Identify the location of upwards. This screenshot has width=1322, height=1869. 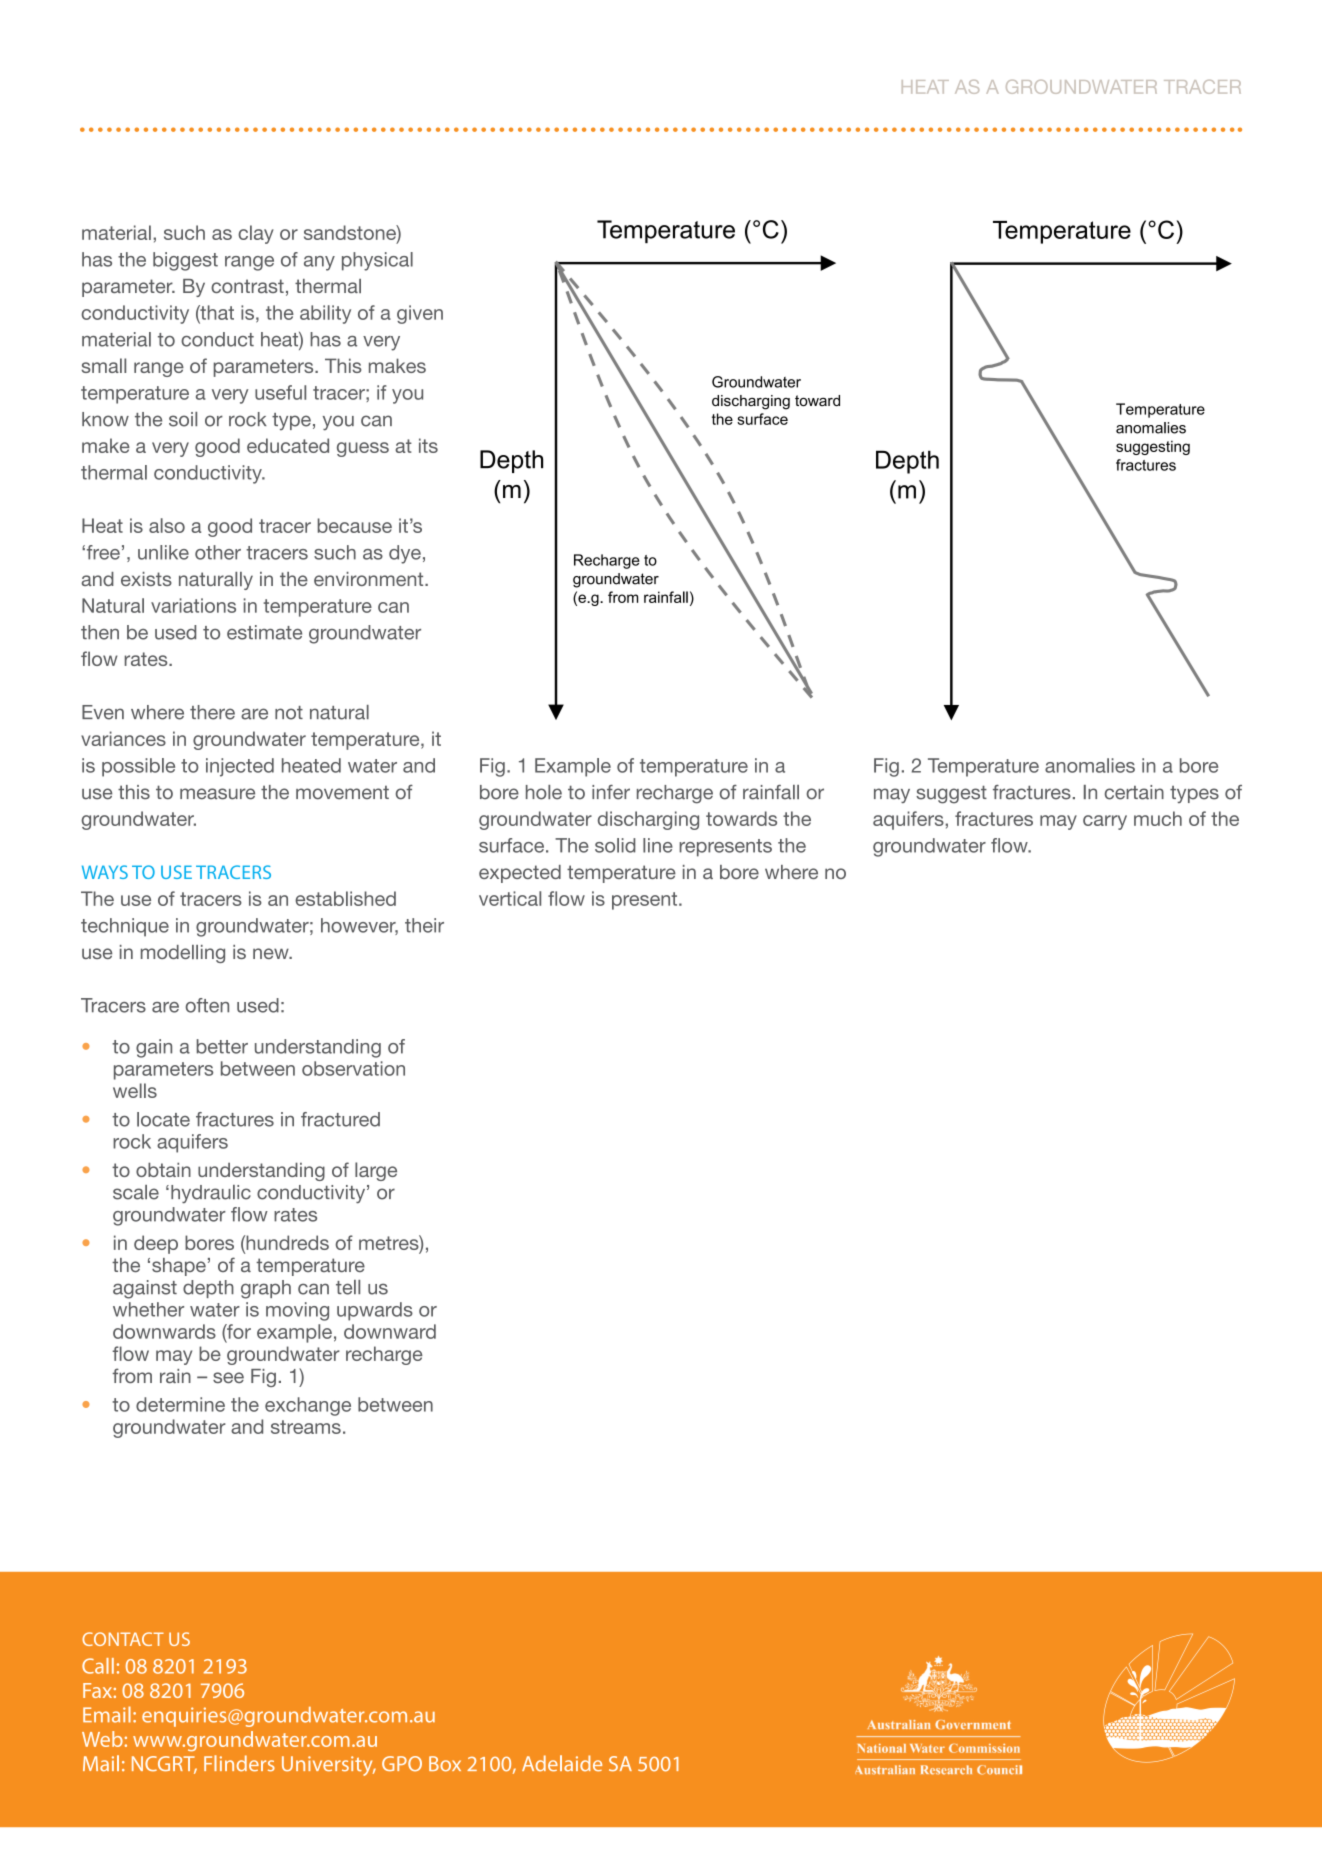
(375, 1311).
